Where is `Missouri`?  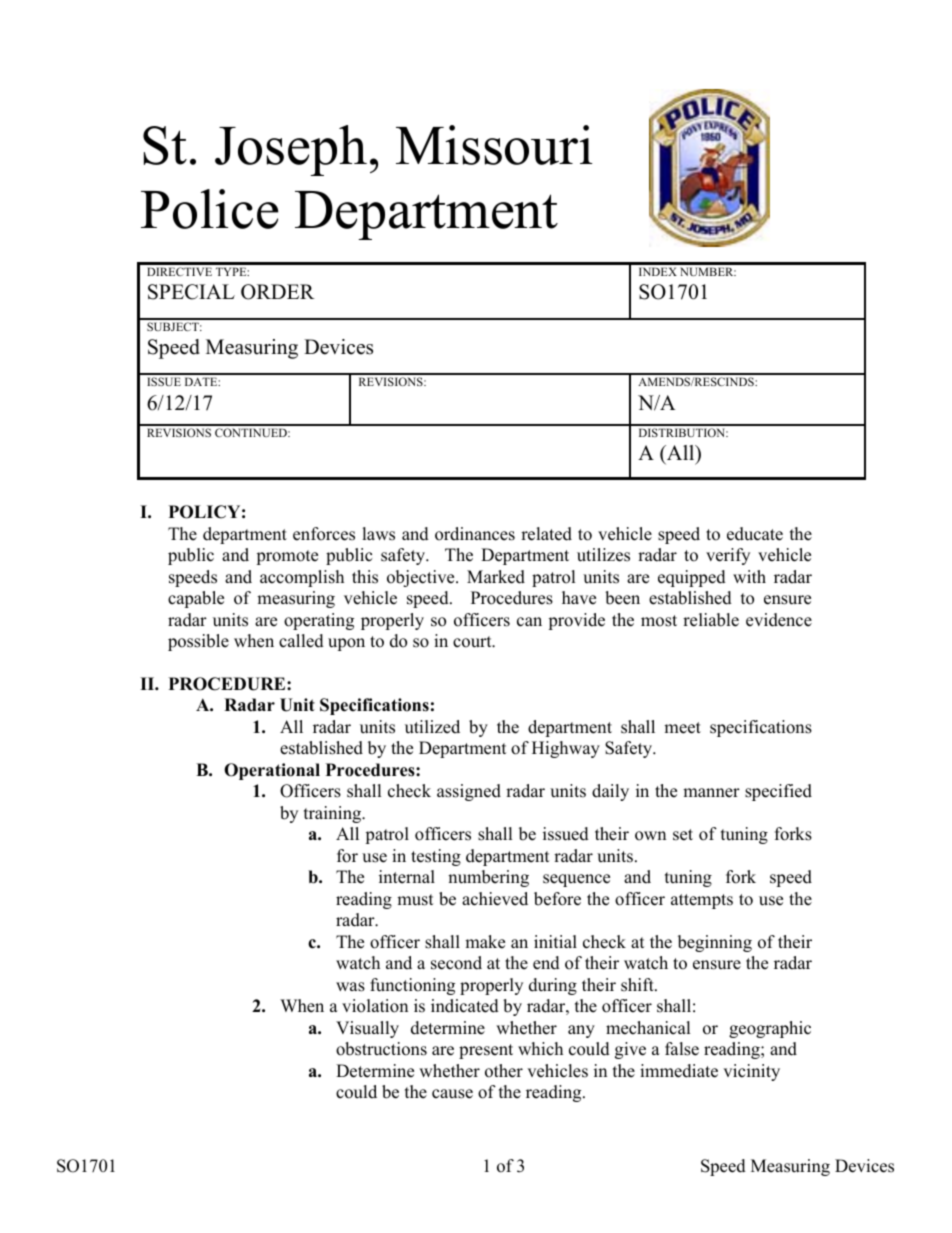
Missouri is located at coordinates (494, 145).
